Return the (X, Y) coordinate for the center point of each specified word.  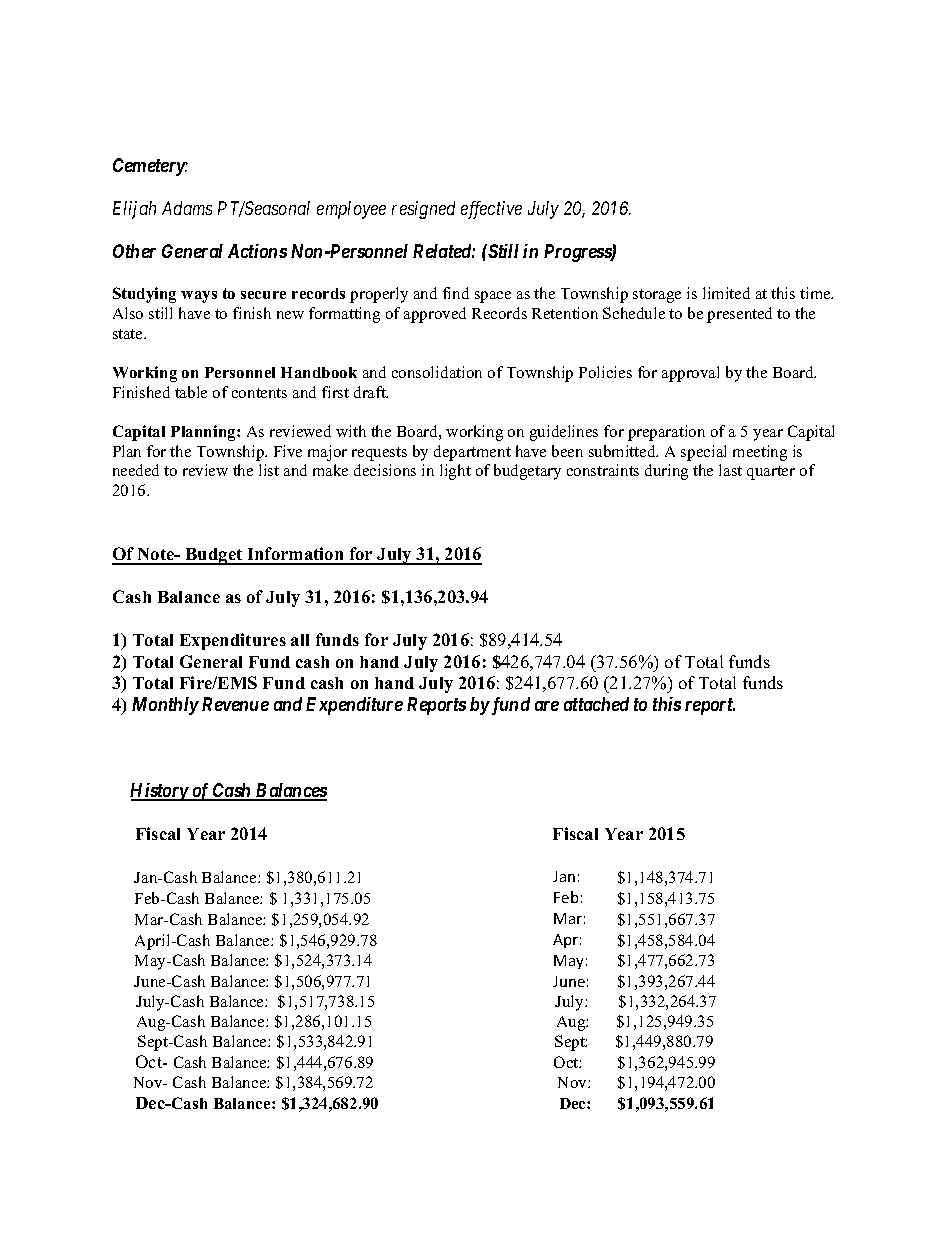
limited (726, 293)
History (159, 792)
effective (491, 210)
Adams (187, 208)
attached (596, 704)
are (547, 706)
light (455, 472)
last (730, 470)
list (269, 470)
